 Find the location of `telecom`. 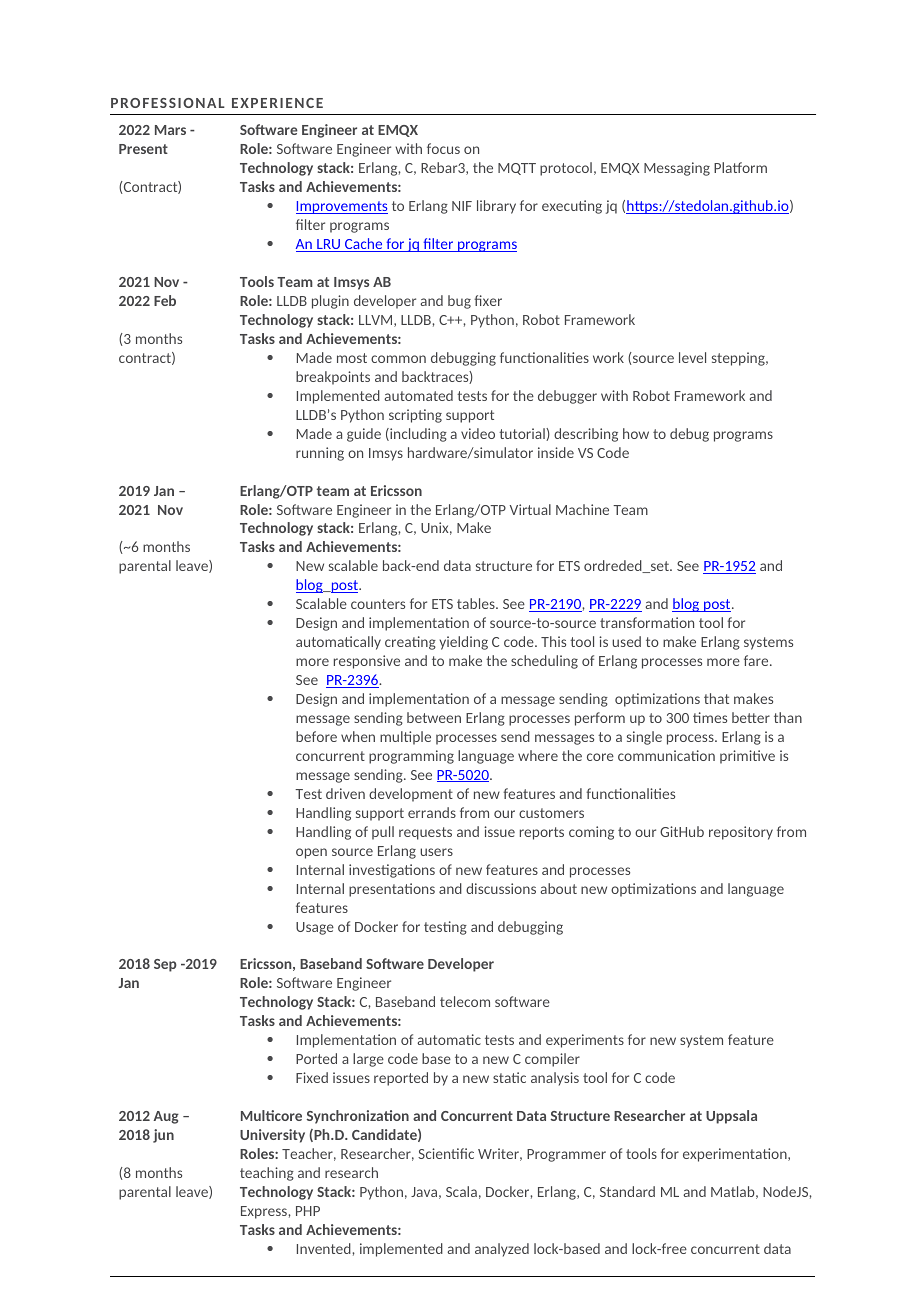

telecom is located at coordinates (465, 1001).
